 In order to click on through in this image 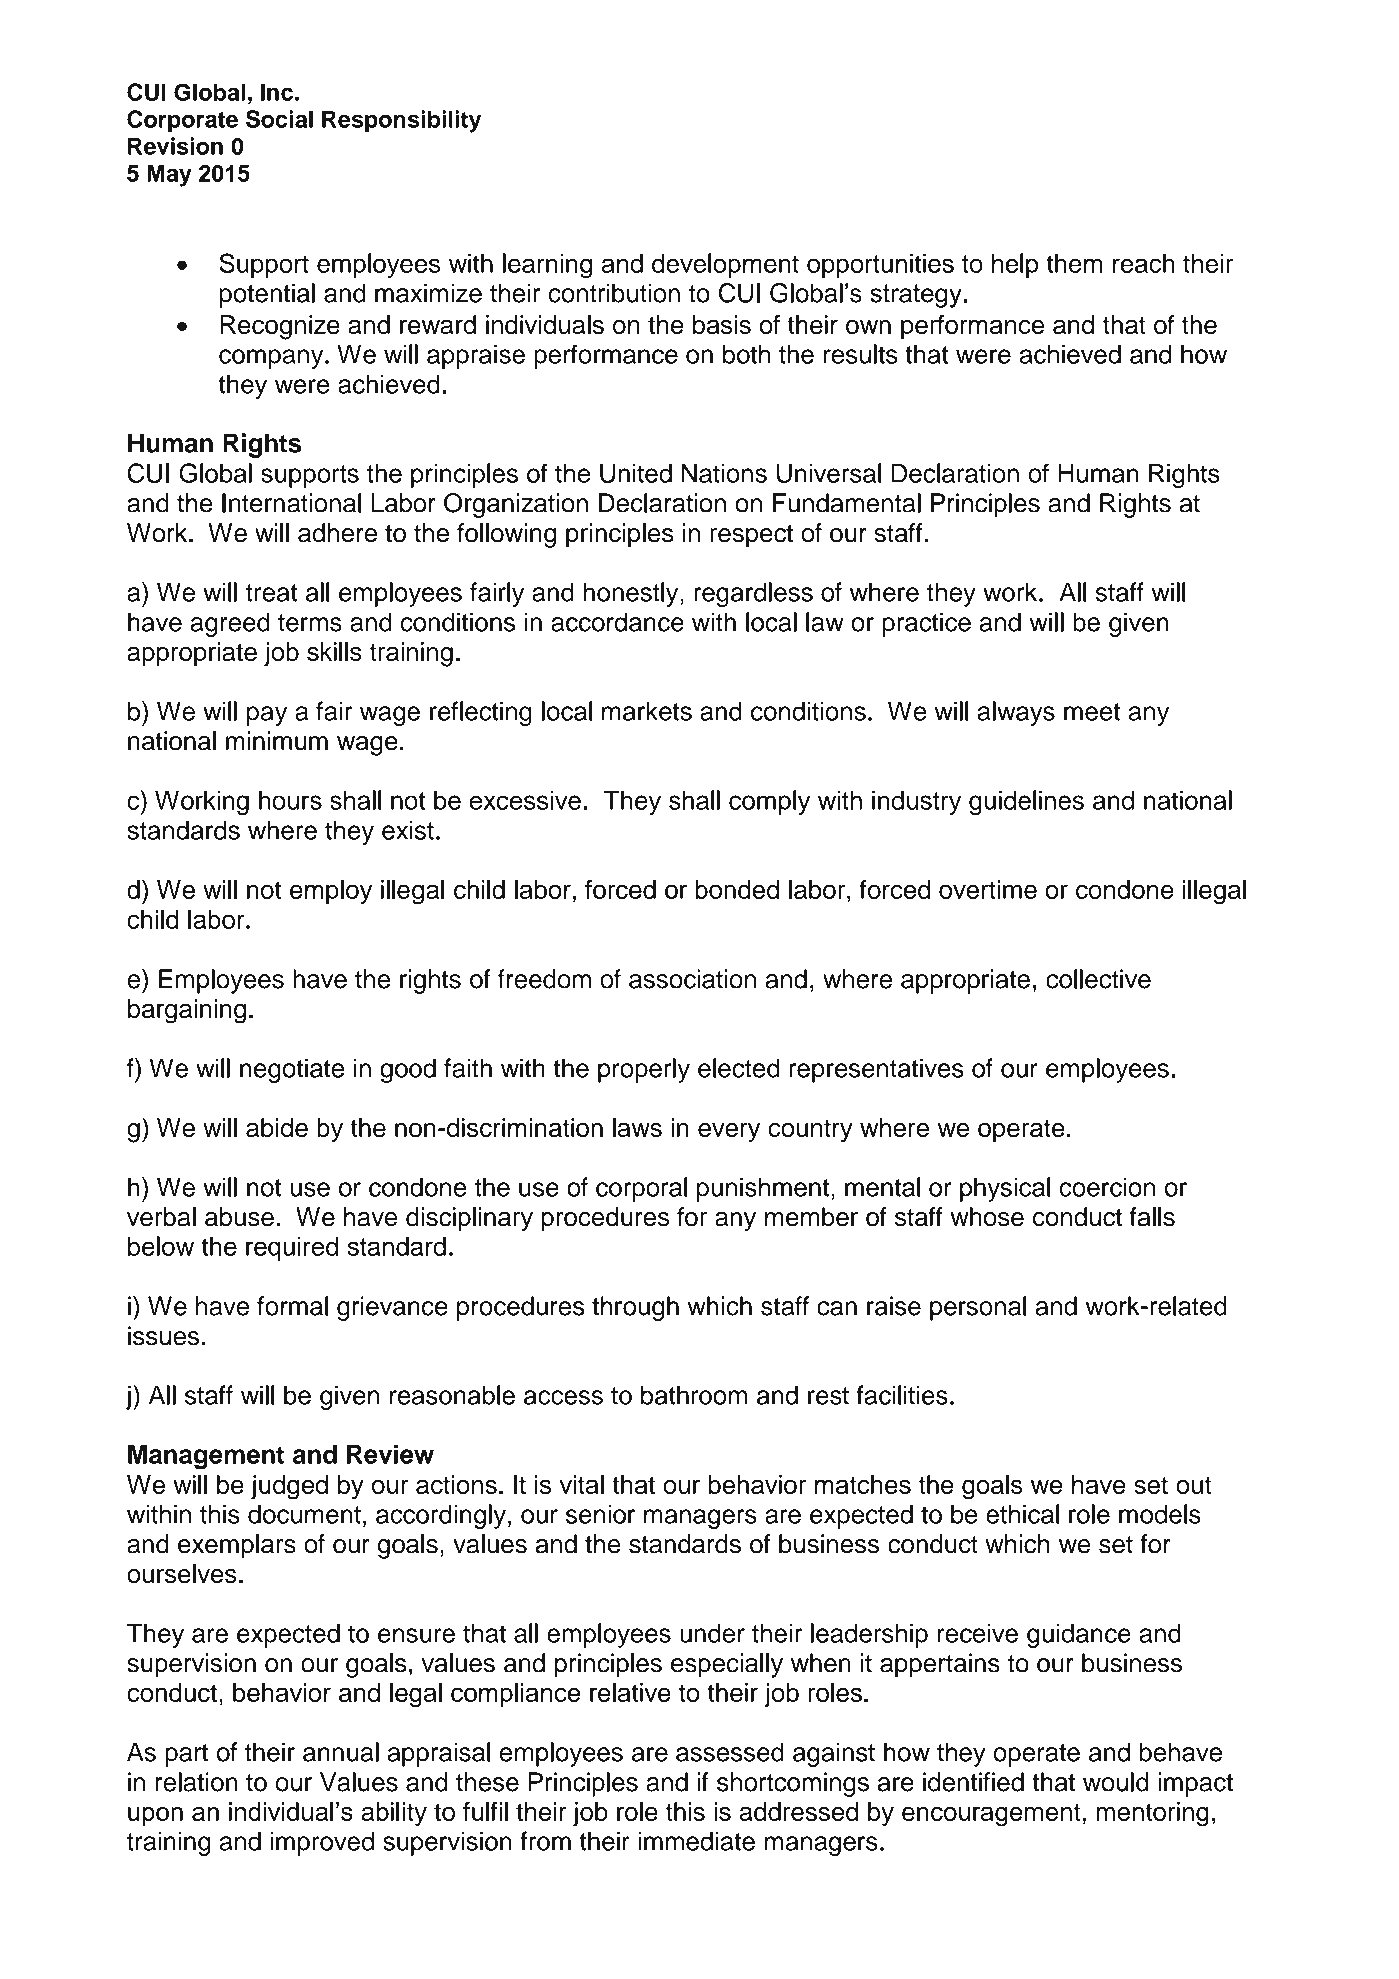, I will do `click(635, 1308)`.
